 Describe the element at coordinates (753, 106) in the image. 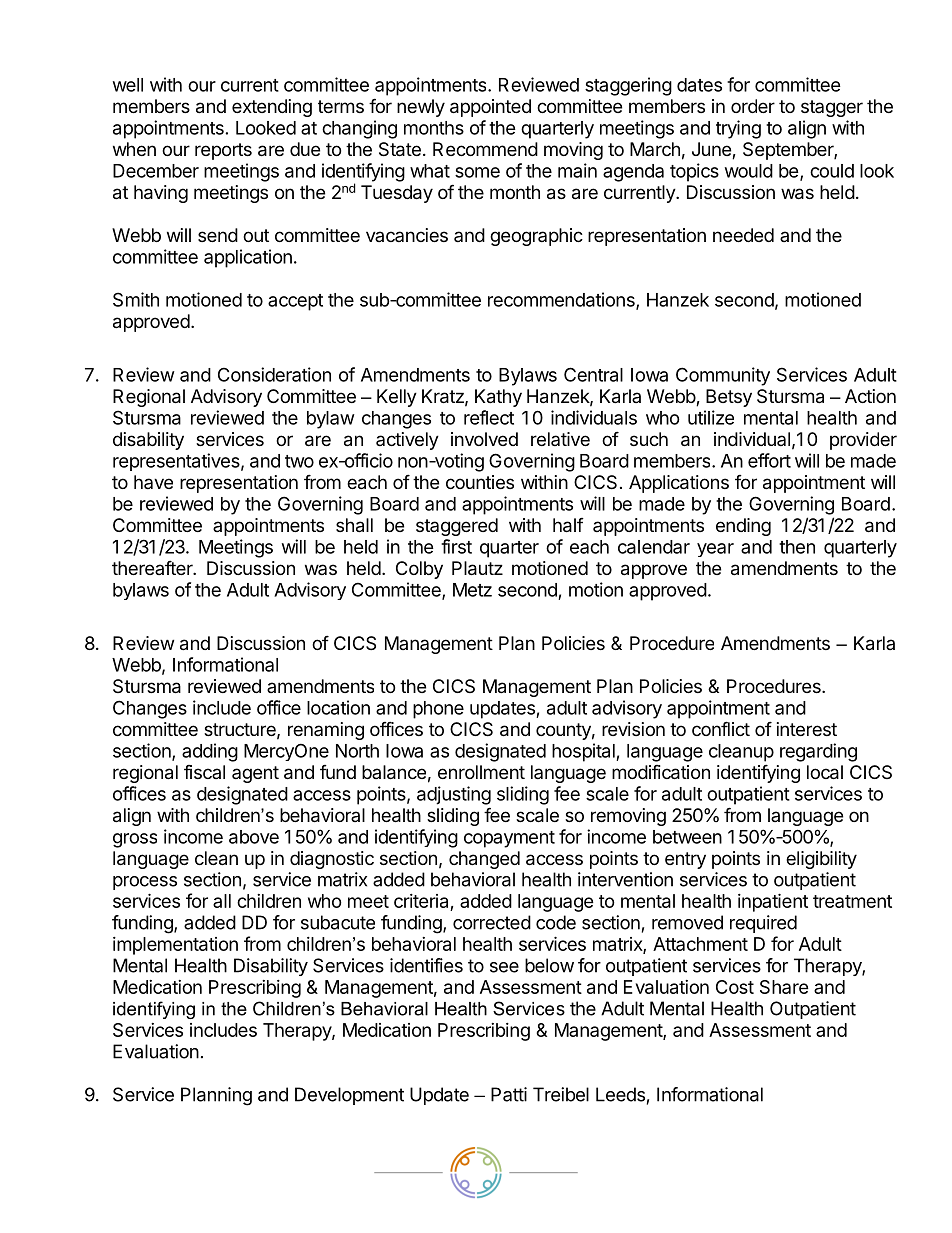

I see `order` at that location.
